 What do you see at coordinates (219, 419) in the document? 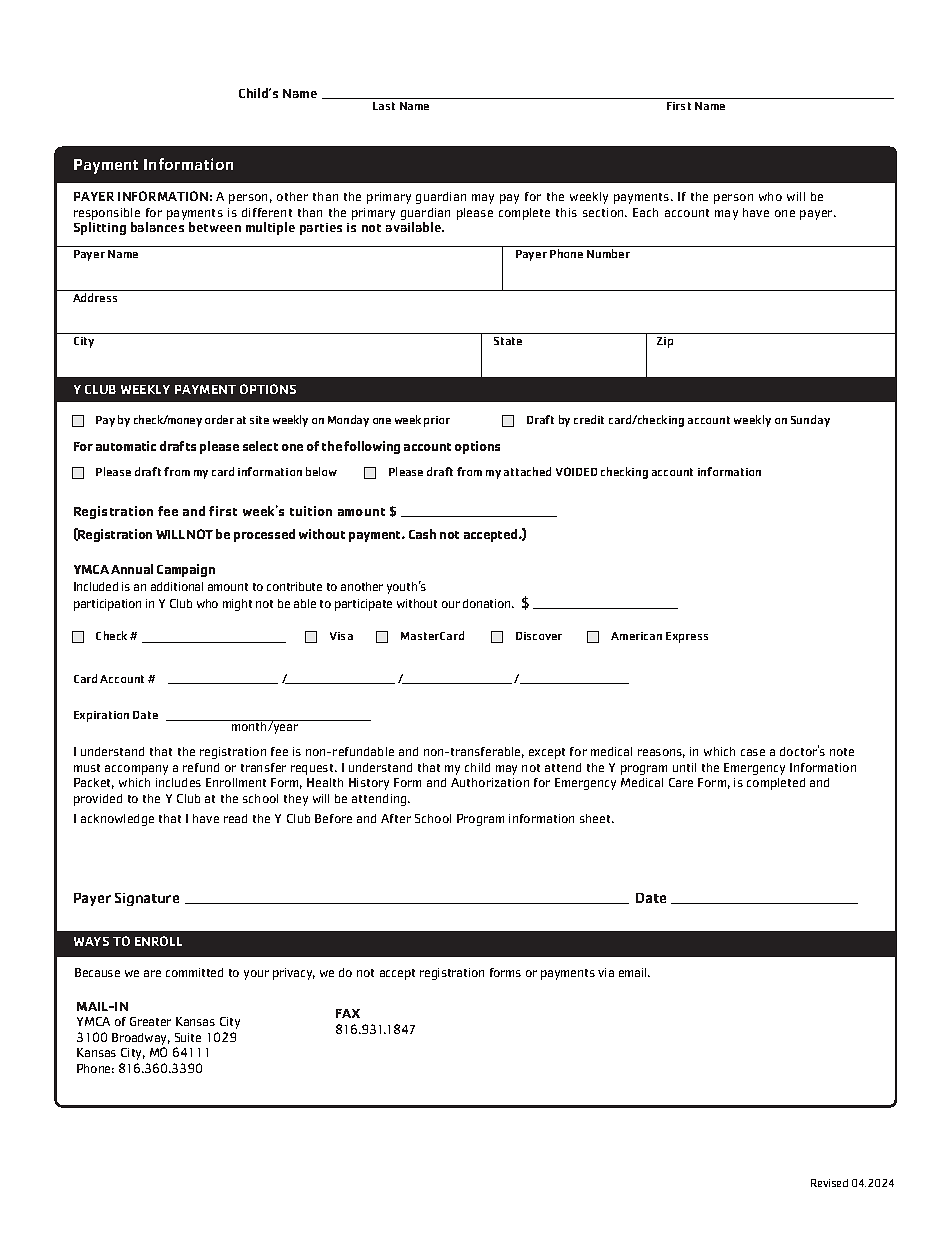
I see `order` at bounding box center [219, 419].
